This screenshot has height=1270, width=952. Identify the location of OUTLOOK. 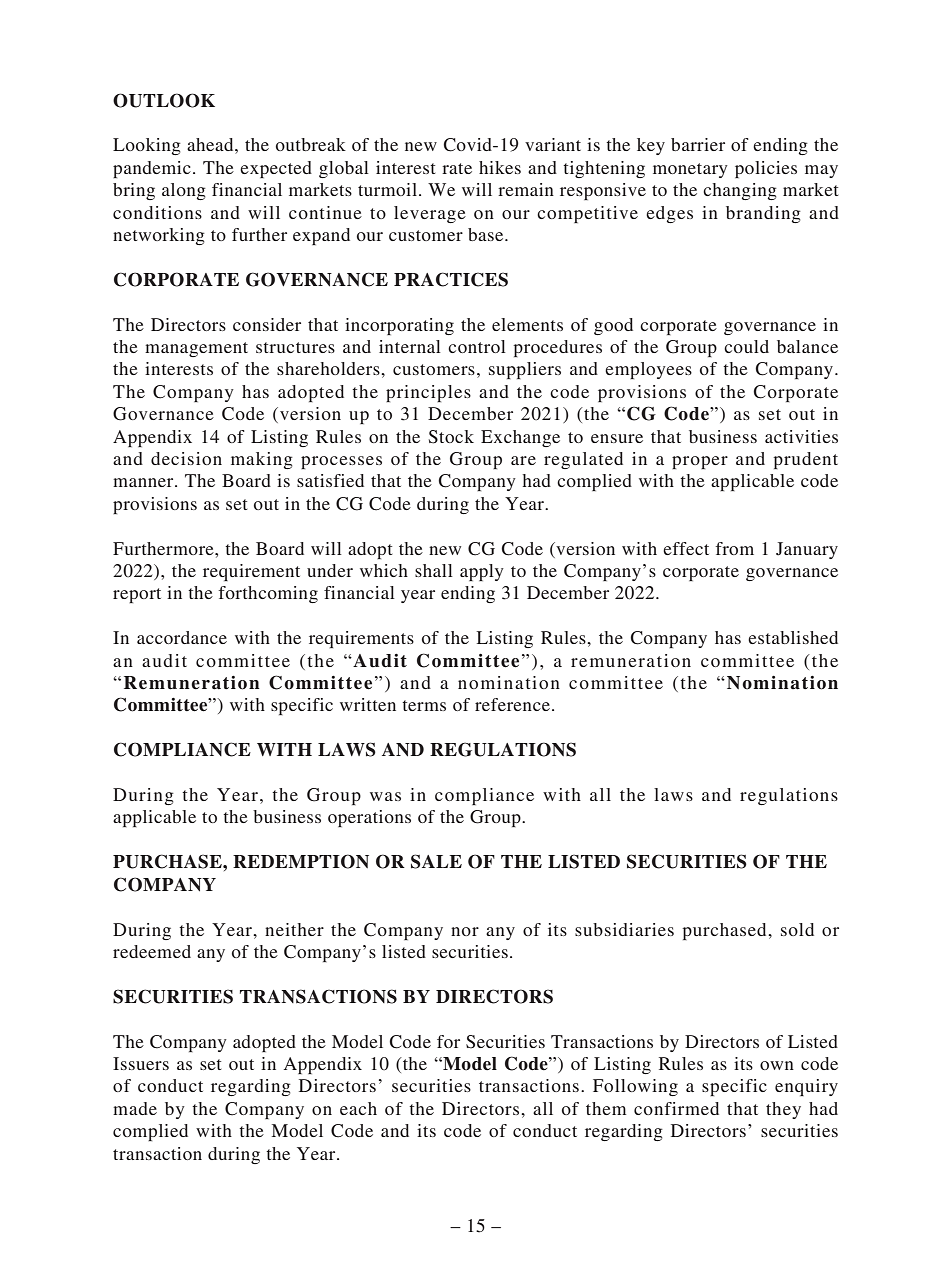
(164, 100).
